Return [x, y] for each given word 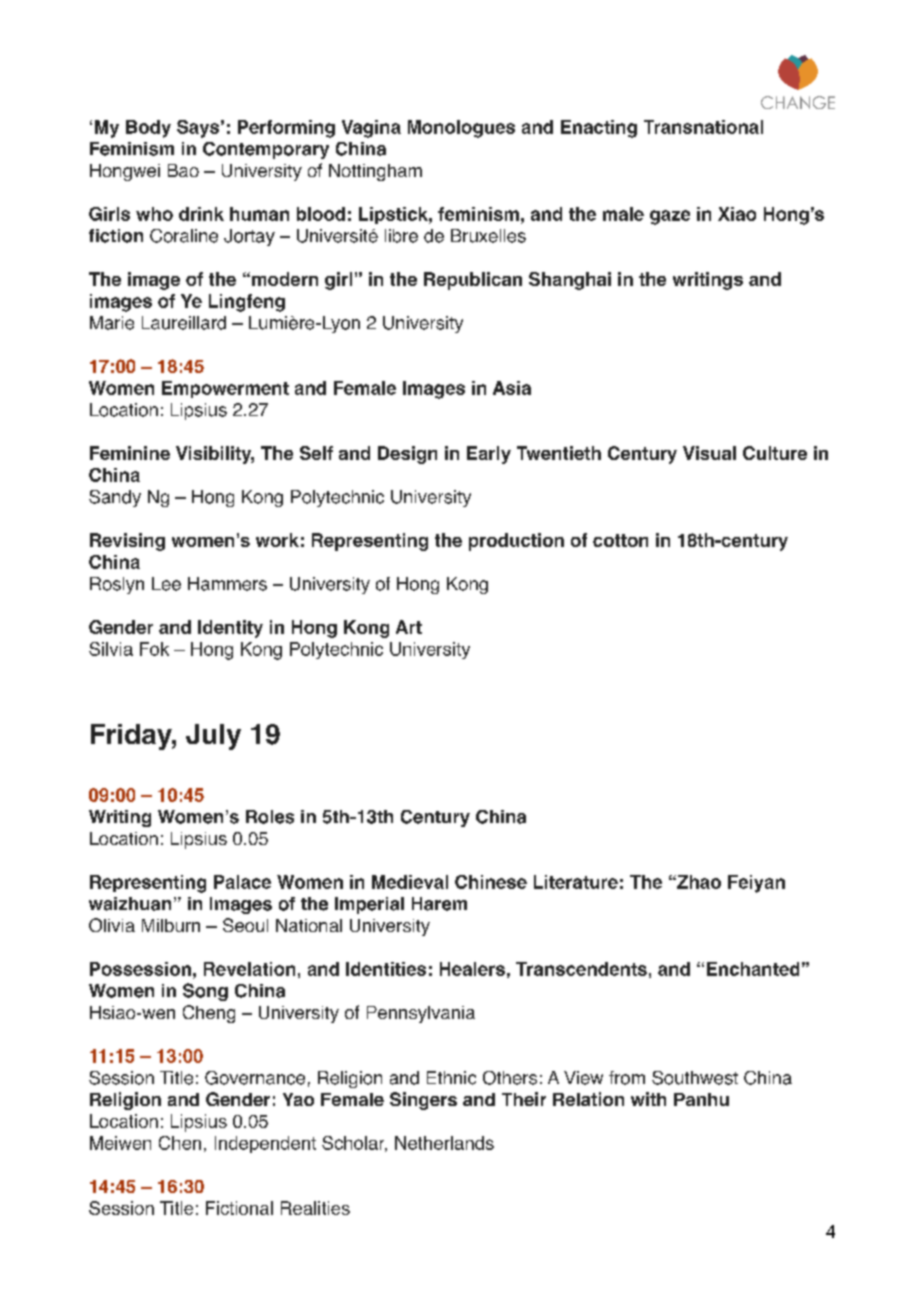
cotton [620, 540]
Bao [183, 170]
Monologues [461, 129]
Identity [230, 629]
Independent [265, 1144]
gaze [670, 217]
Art [409, 627]
